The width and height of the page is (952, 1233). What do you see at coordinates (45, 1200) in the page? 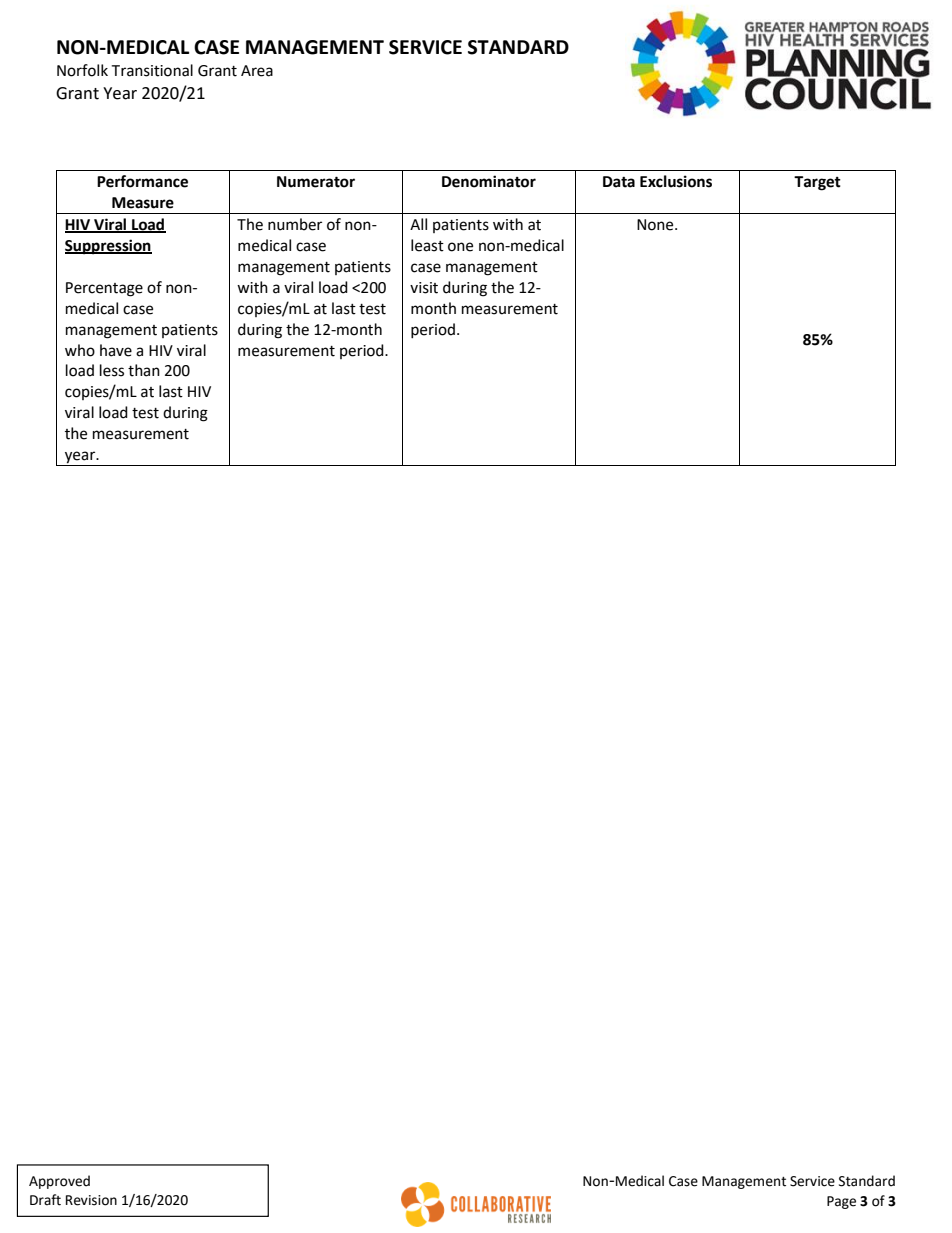
I see `Draft` at bounding box center [45, 1200].
